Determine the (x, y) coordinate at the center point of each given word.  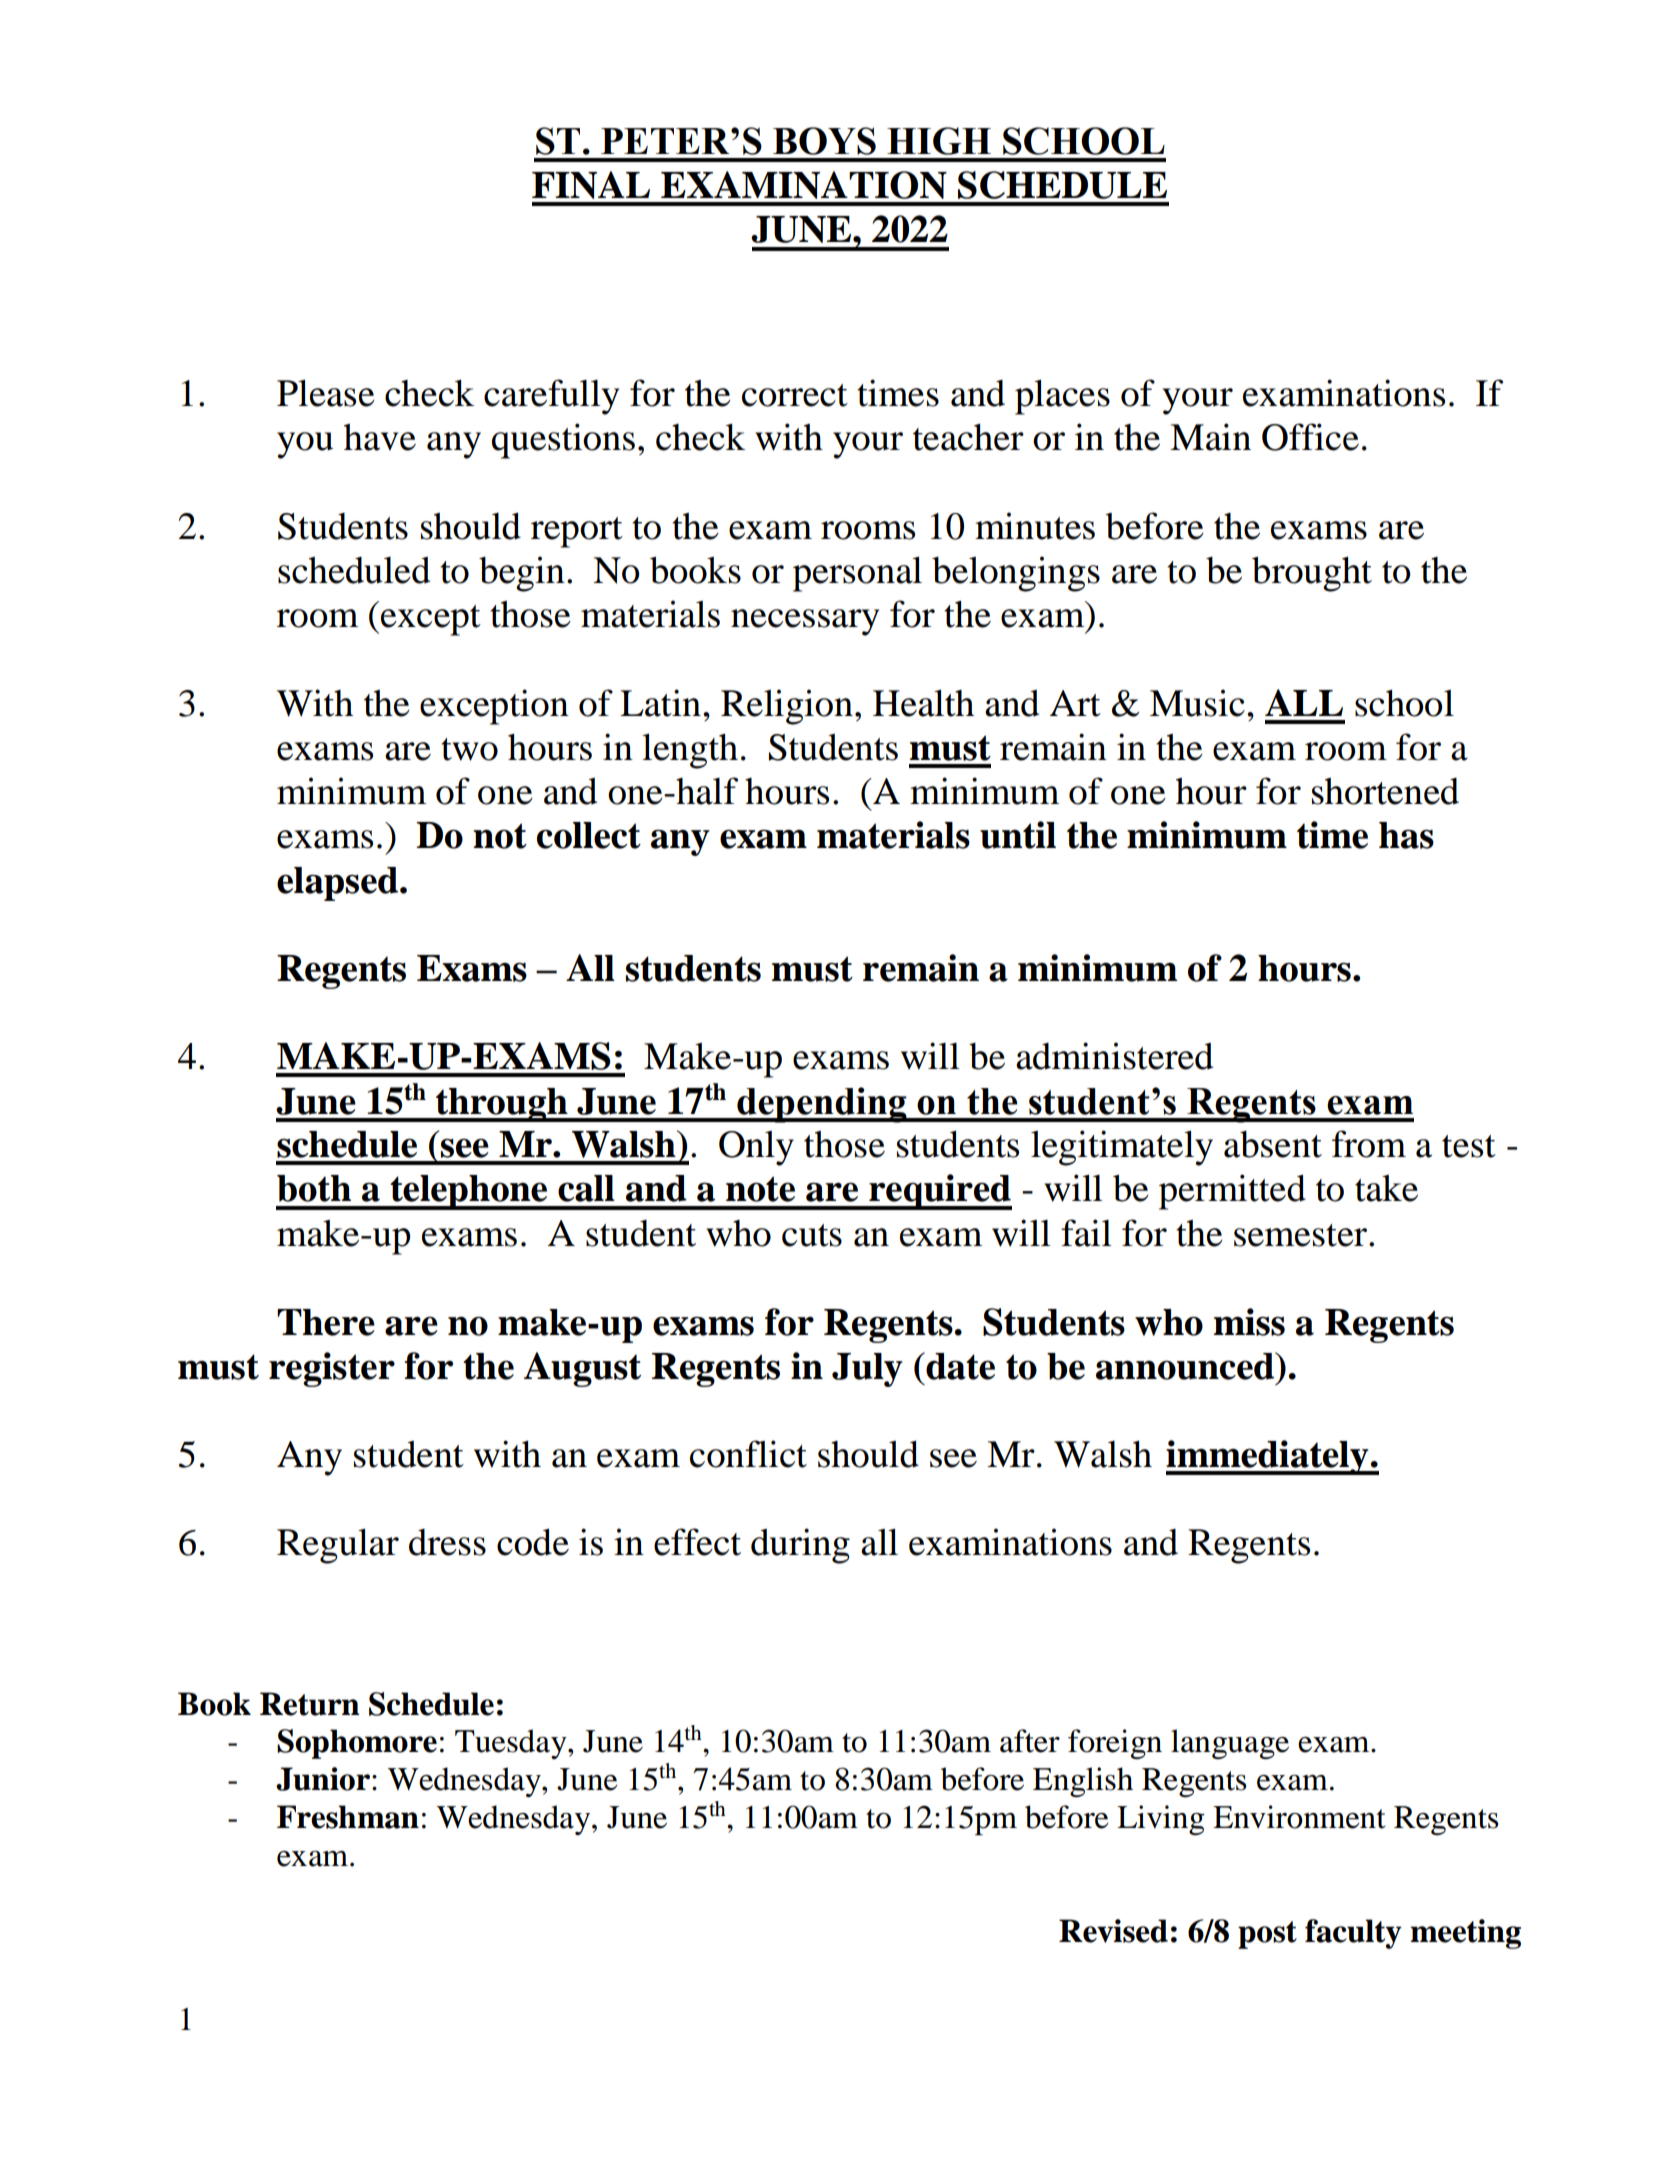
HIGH (939, 141)
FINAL (591, 185)
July (867, 1370)
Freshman (348, 1817)
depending (822, 1105)
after (1030, 1741)
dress (447, 1542)
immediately (1268, 1457)
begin (522, 574)
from (1369, 1144)
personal (857, 574)
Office (1310, 437)
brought (1312, 574)
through (502, 1105)
